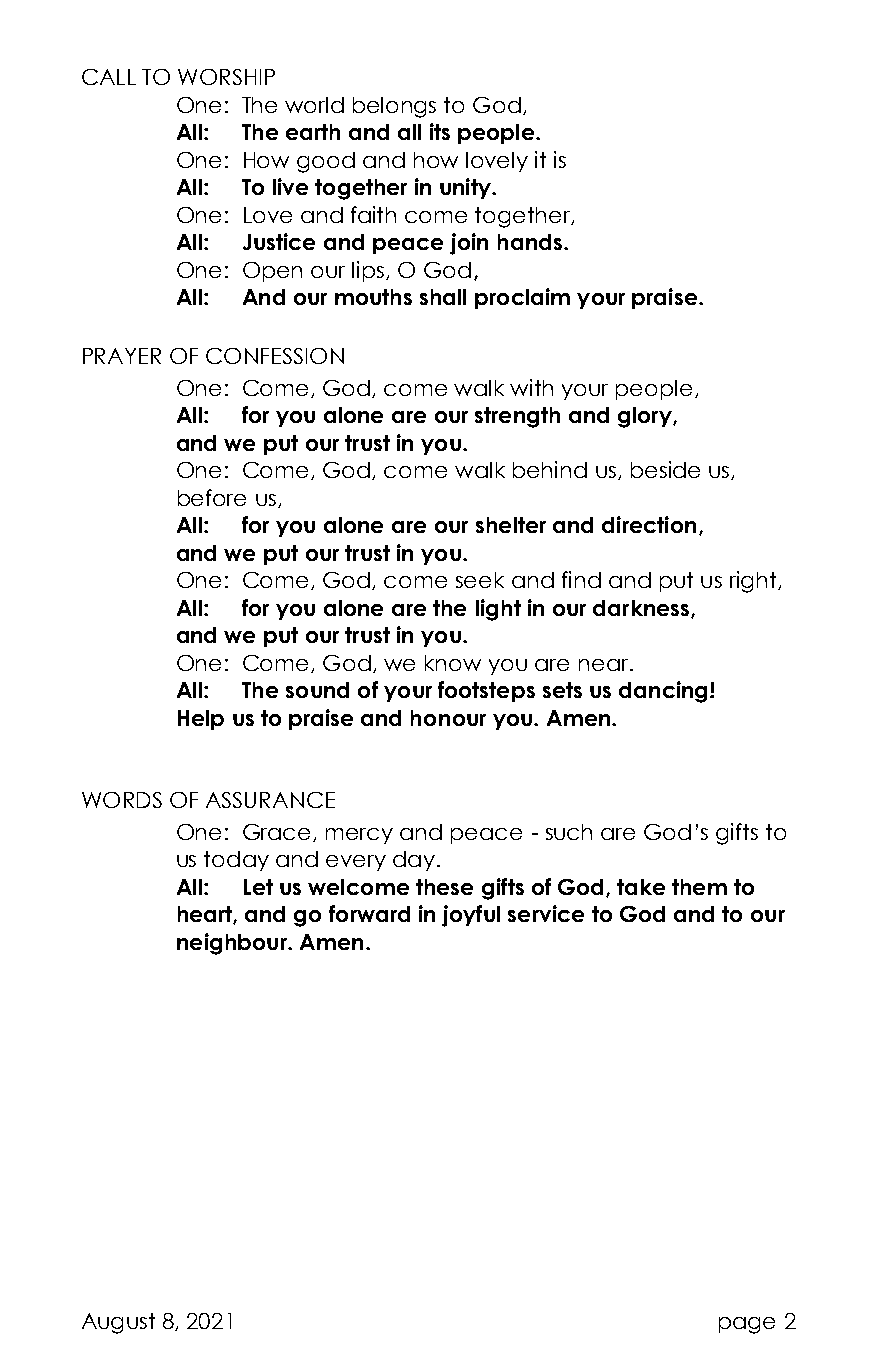  Describe the element at coordinates (530, 242) in the document. I see `hands` at that location.
